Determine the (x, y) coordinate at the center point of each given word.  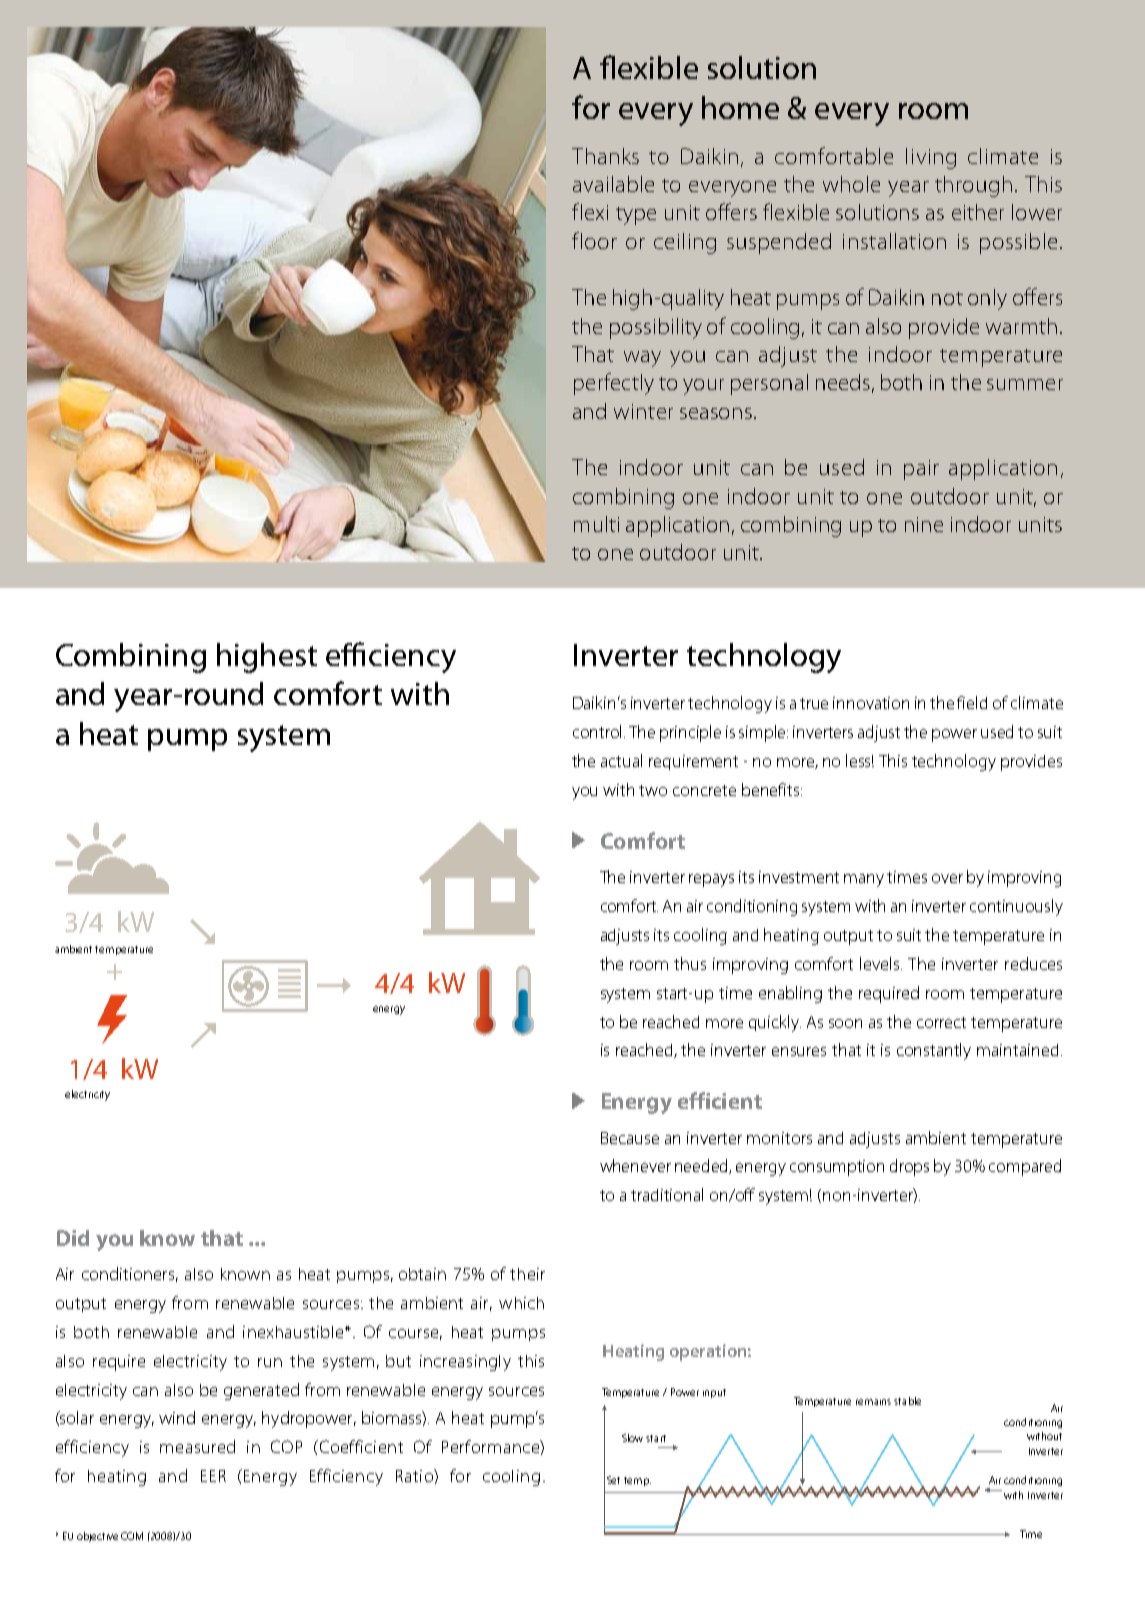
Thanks (605, 156)
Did (73, 1238)
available (613, 184)
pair (921, 470)
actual (621, 760)
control (599, 731)
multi (596, 524)
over (947, 878)
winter (643, 411)
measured (197, 1446)
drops (909, 1167)
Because (630, 1138)
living (931, 158)
